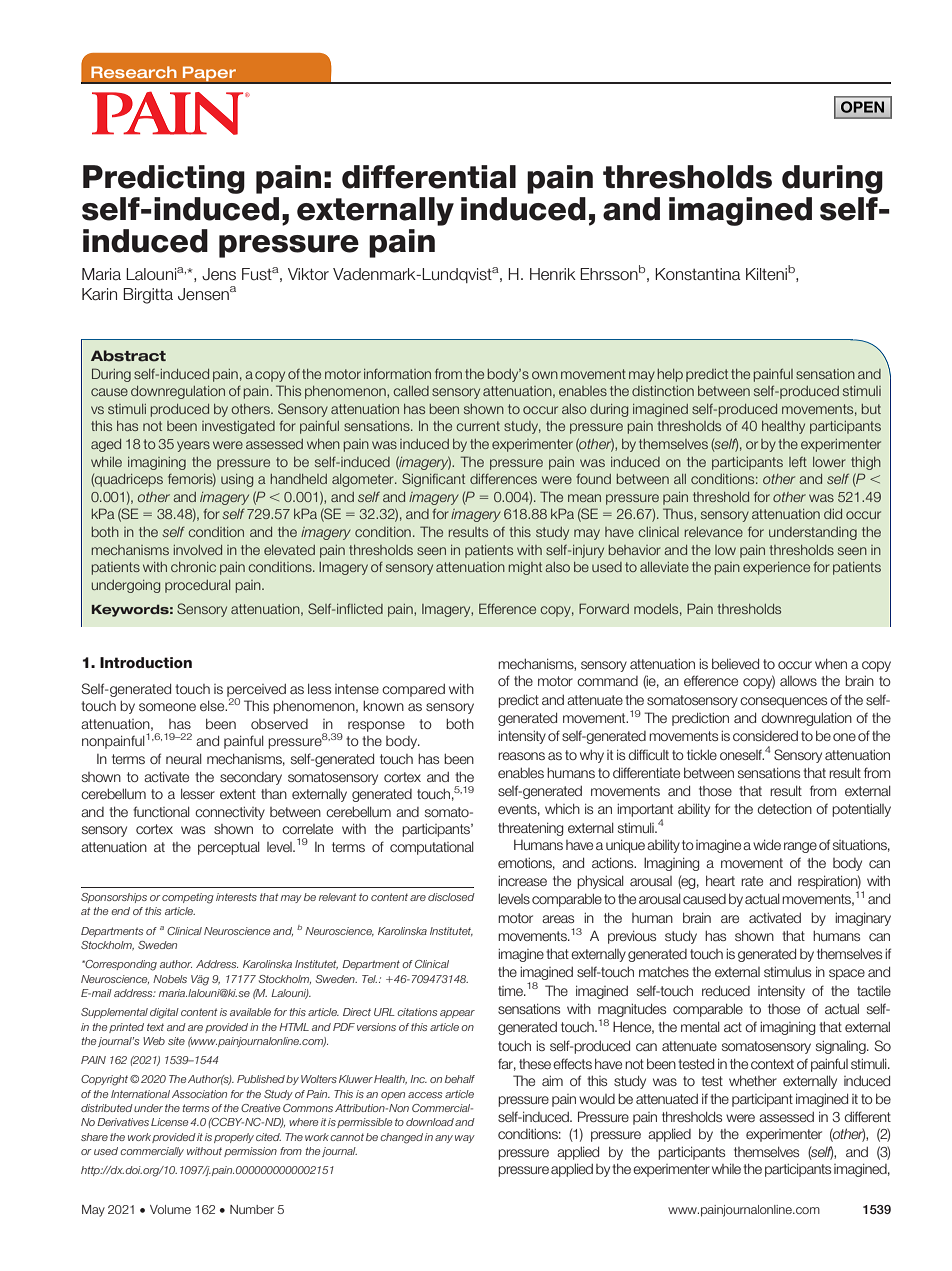 Image resolution: width=952 pixels, height=1271 pixels. I want to click on years, so click(193, 446).
